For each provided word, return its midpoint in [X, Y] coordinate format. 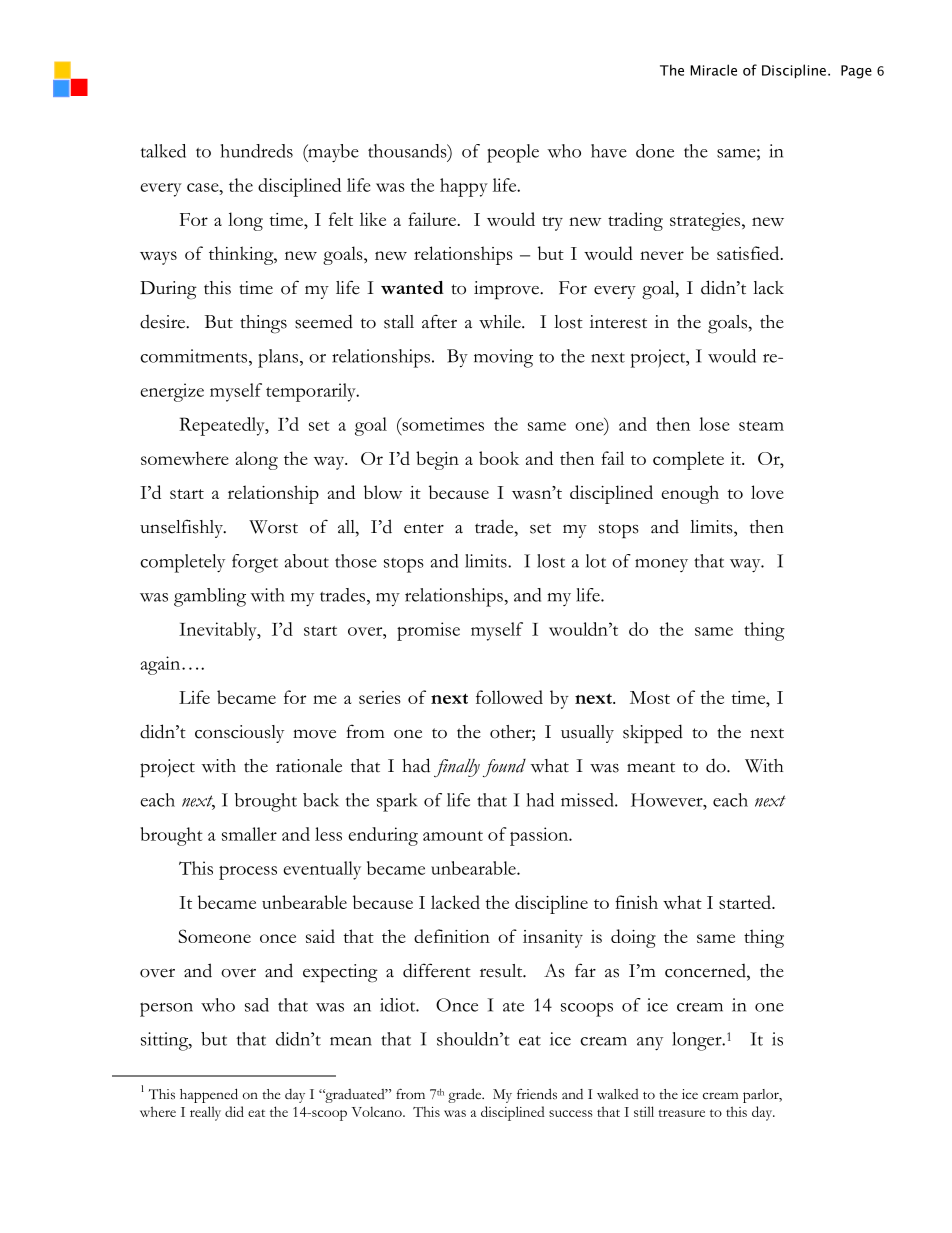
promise [428, 631]
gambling [210, 597]
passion [540, 836]
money [661, 565]
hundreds [256, 151]
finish [636, 902]
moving [503, 358]
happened [209, 1095]
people [513, 153]
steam [761, 426]
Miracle [713, 70]
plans [279, 358]
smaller [249, 834]
